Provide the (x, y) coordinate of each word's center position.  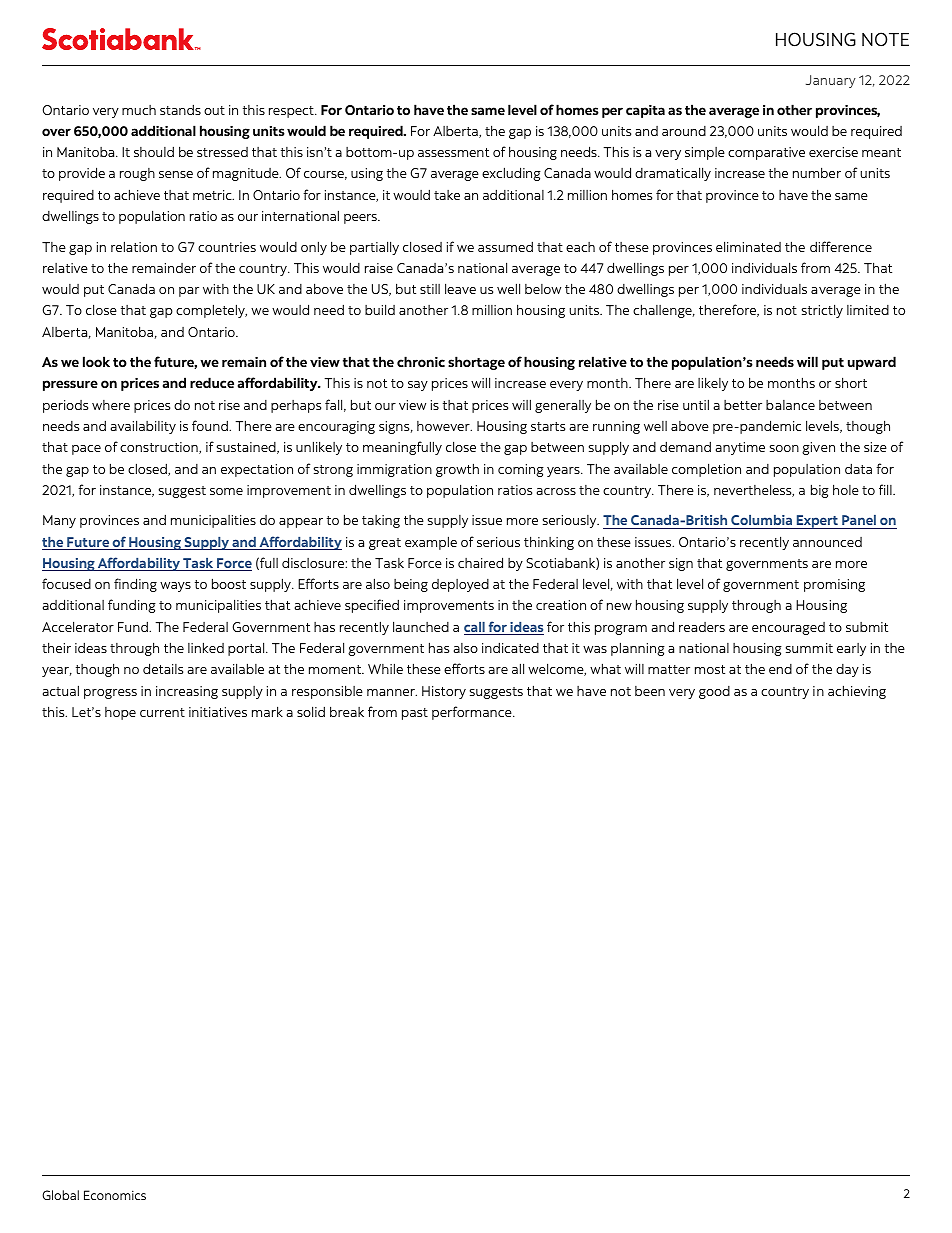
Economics (115, 1195)
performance (473, 713)
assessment (453, 152)
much (139, 110)
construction (160, 448)
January (831, 81)
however (444, 426)
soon (784, 448)
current (162, 712)
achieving (857, 692)
